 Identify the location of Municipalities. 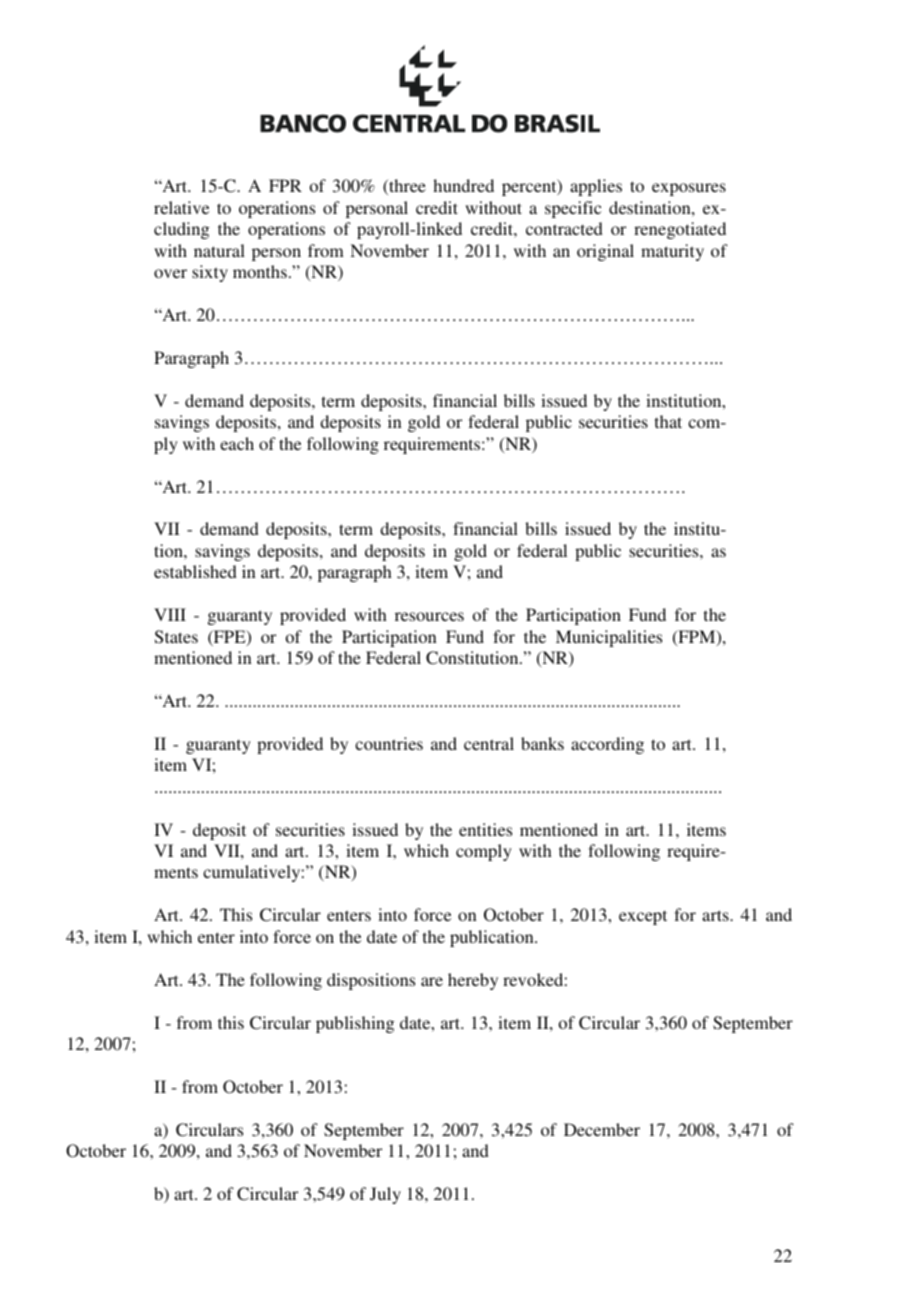
(609, 638).
